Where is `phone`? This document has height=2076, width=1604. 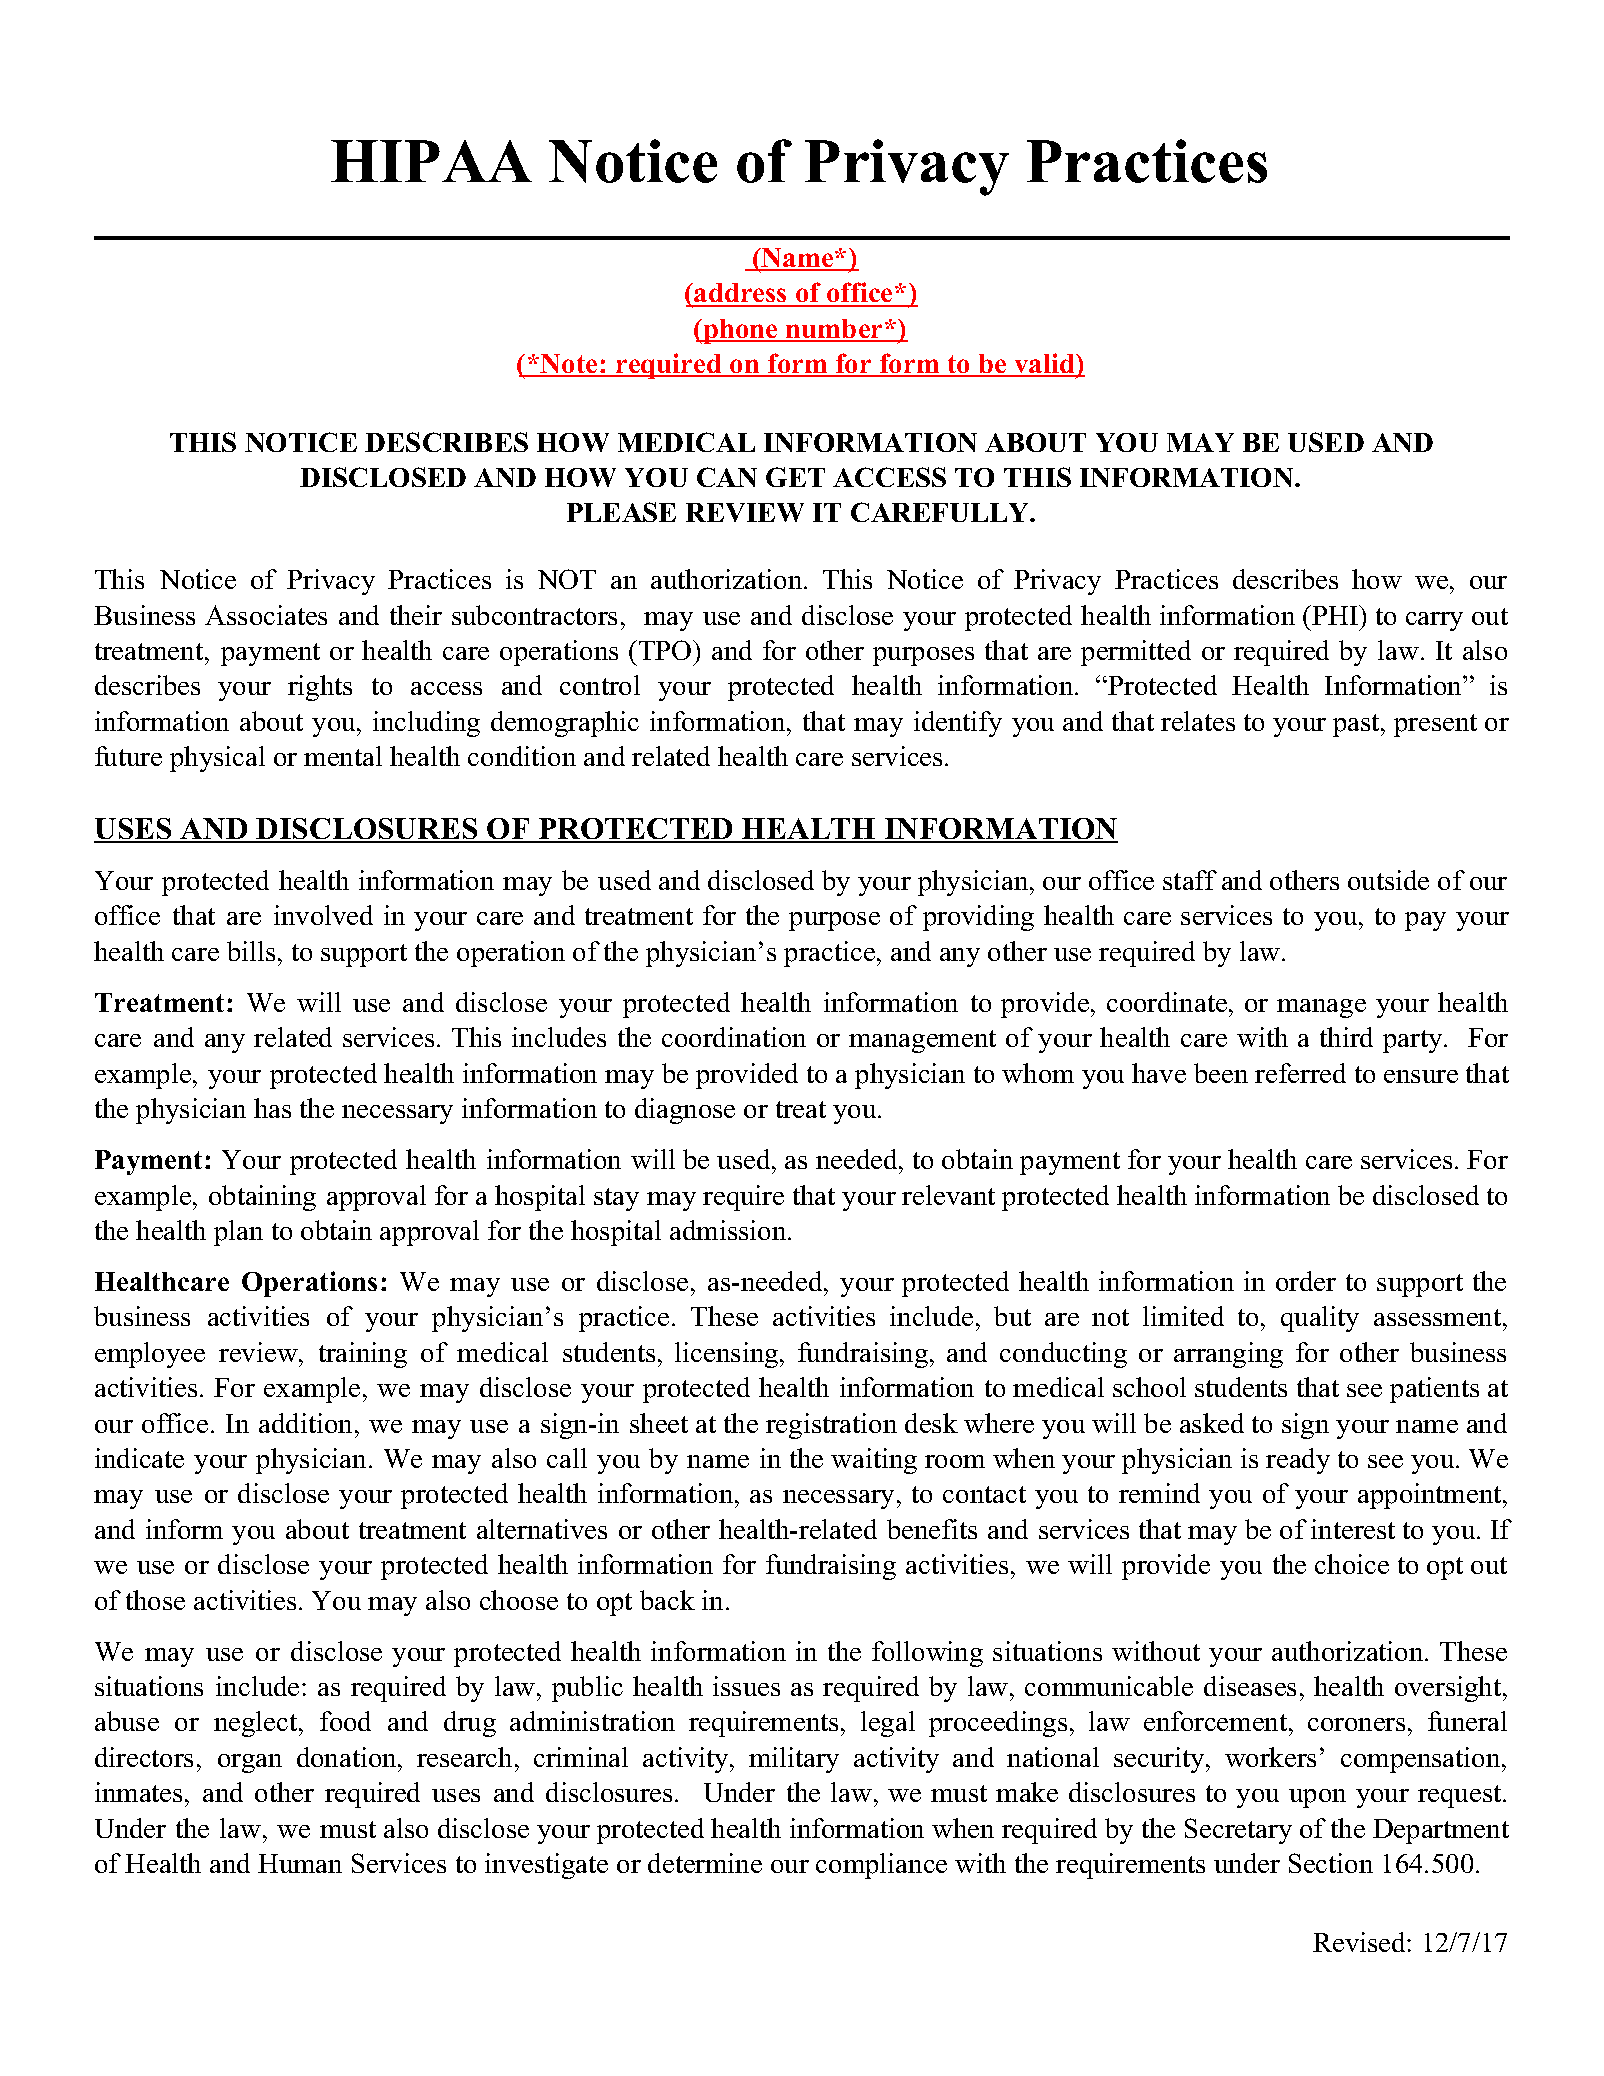 phone is located at coordinates (741, 331).
